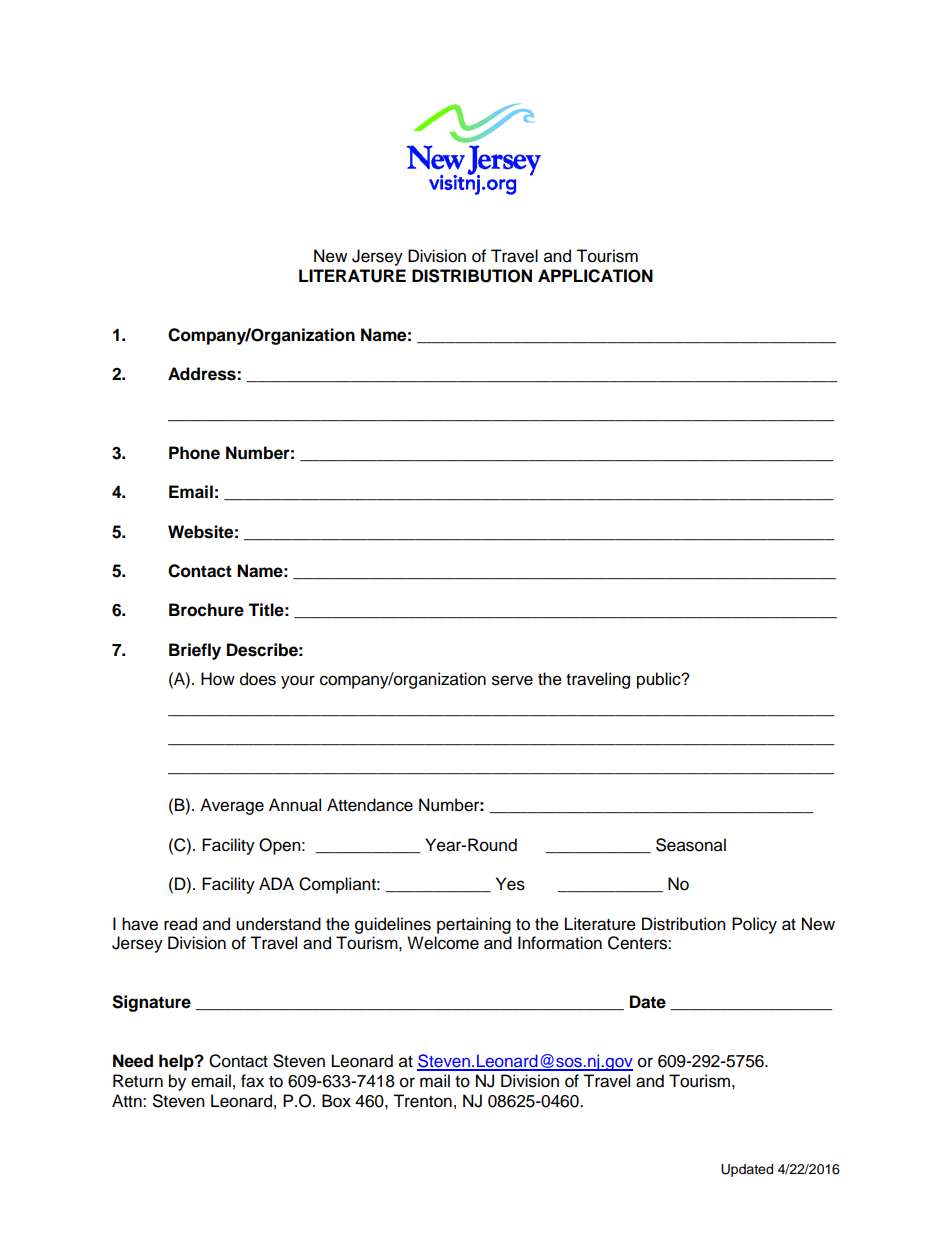  I want to click on public, so click(660, 680).
